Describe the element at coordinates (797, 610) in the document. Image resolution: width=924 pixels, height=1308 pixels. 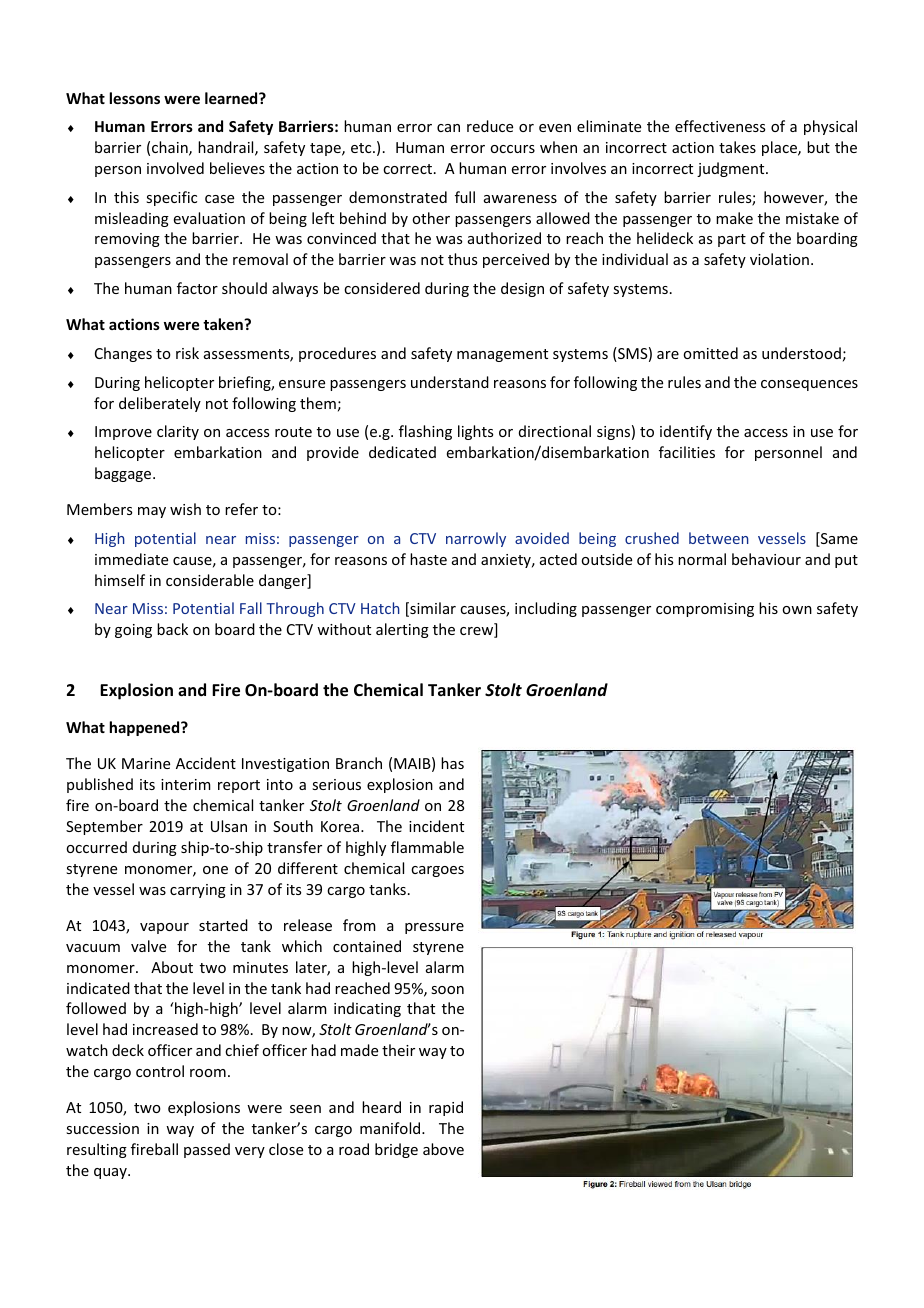
I see `own` at that location.
